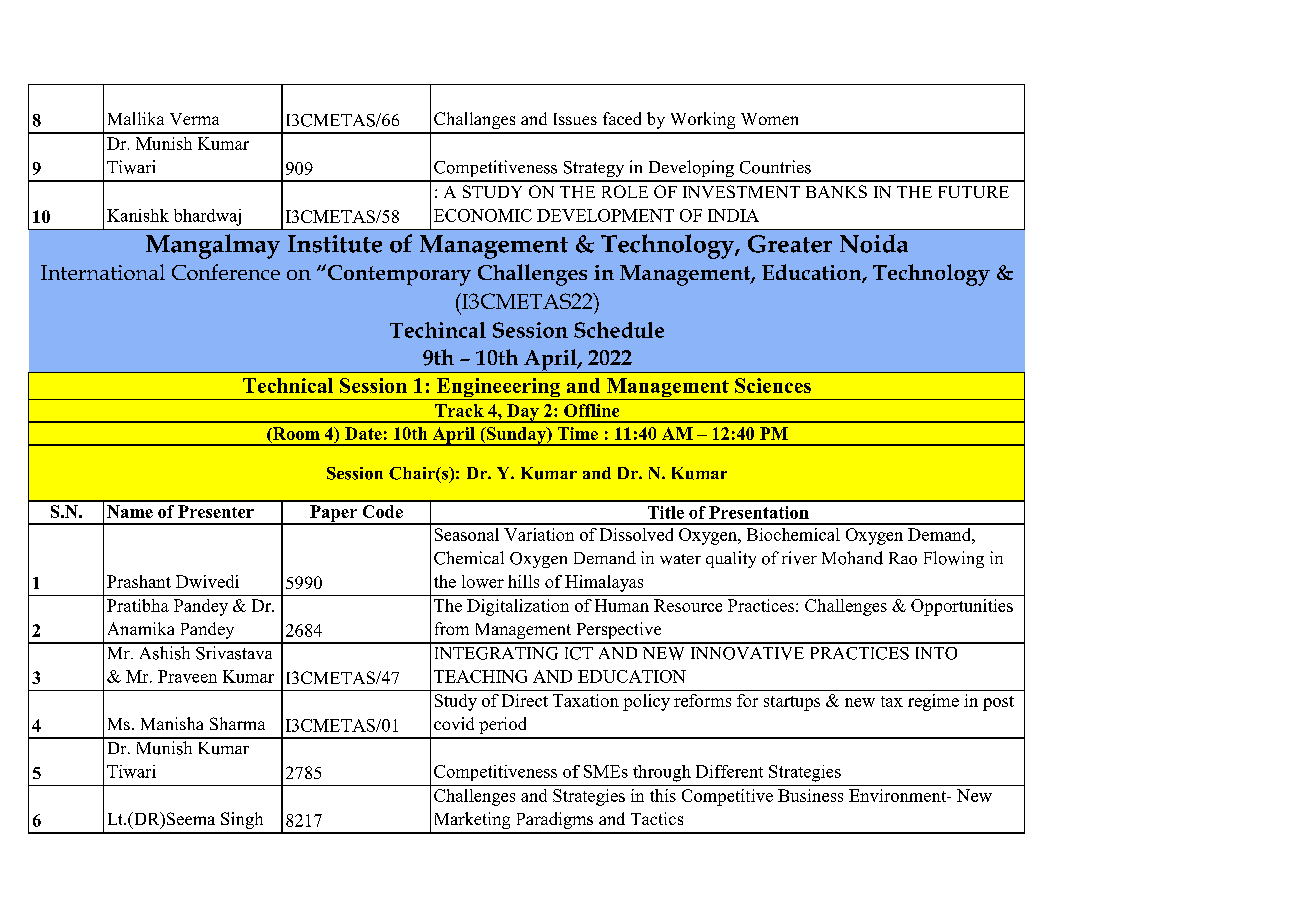 The width and height of the screenshot is (1308, 924). I want to click on Prashant, so click(139, 581).
